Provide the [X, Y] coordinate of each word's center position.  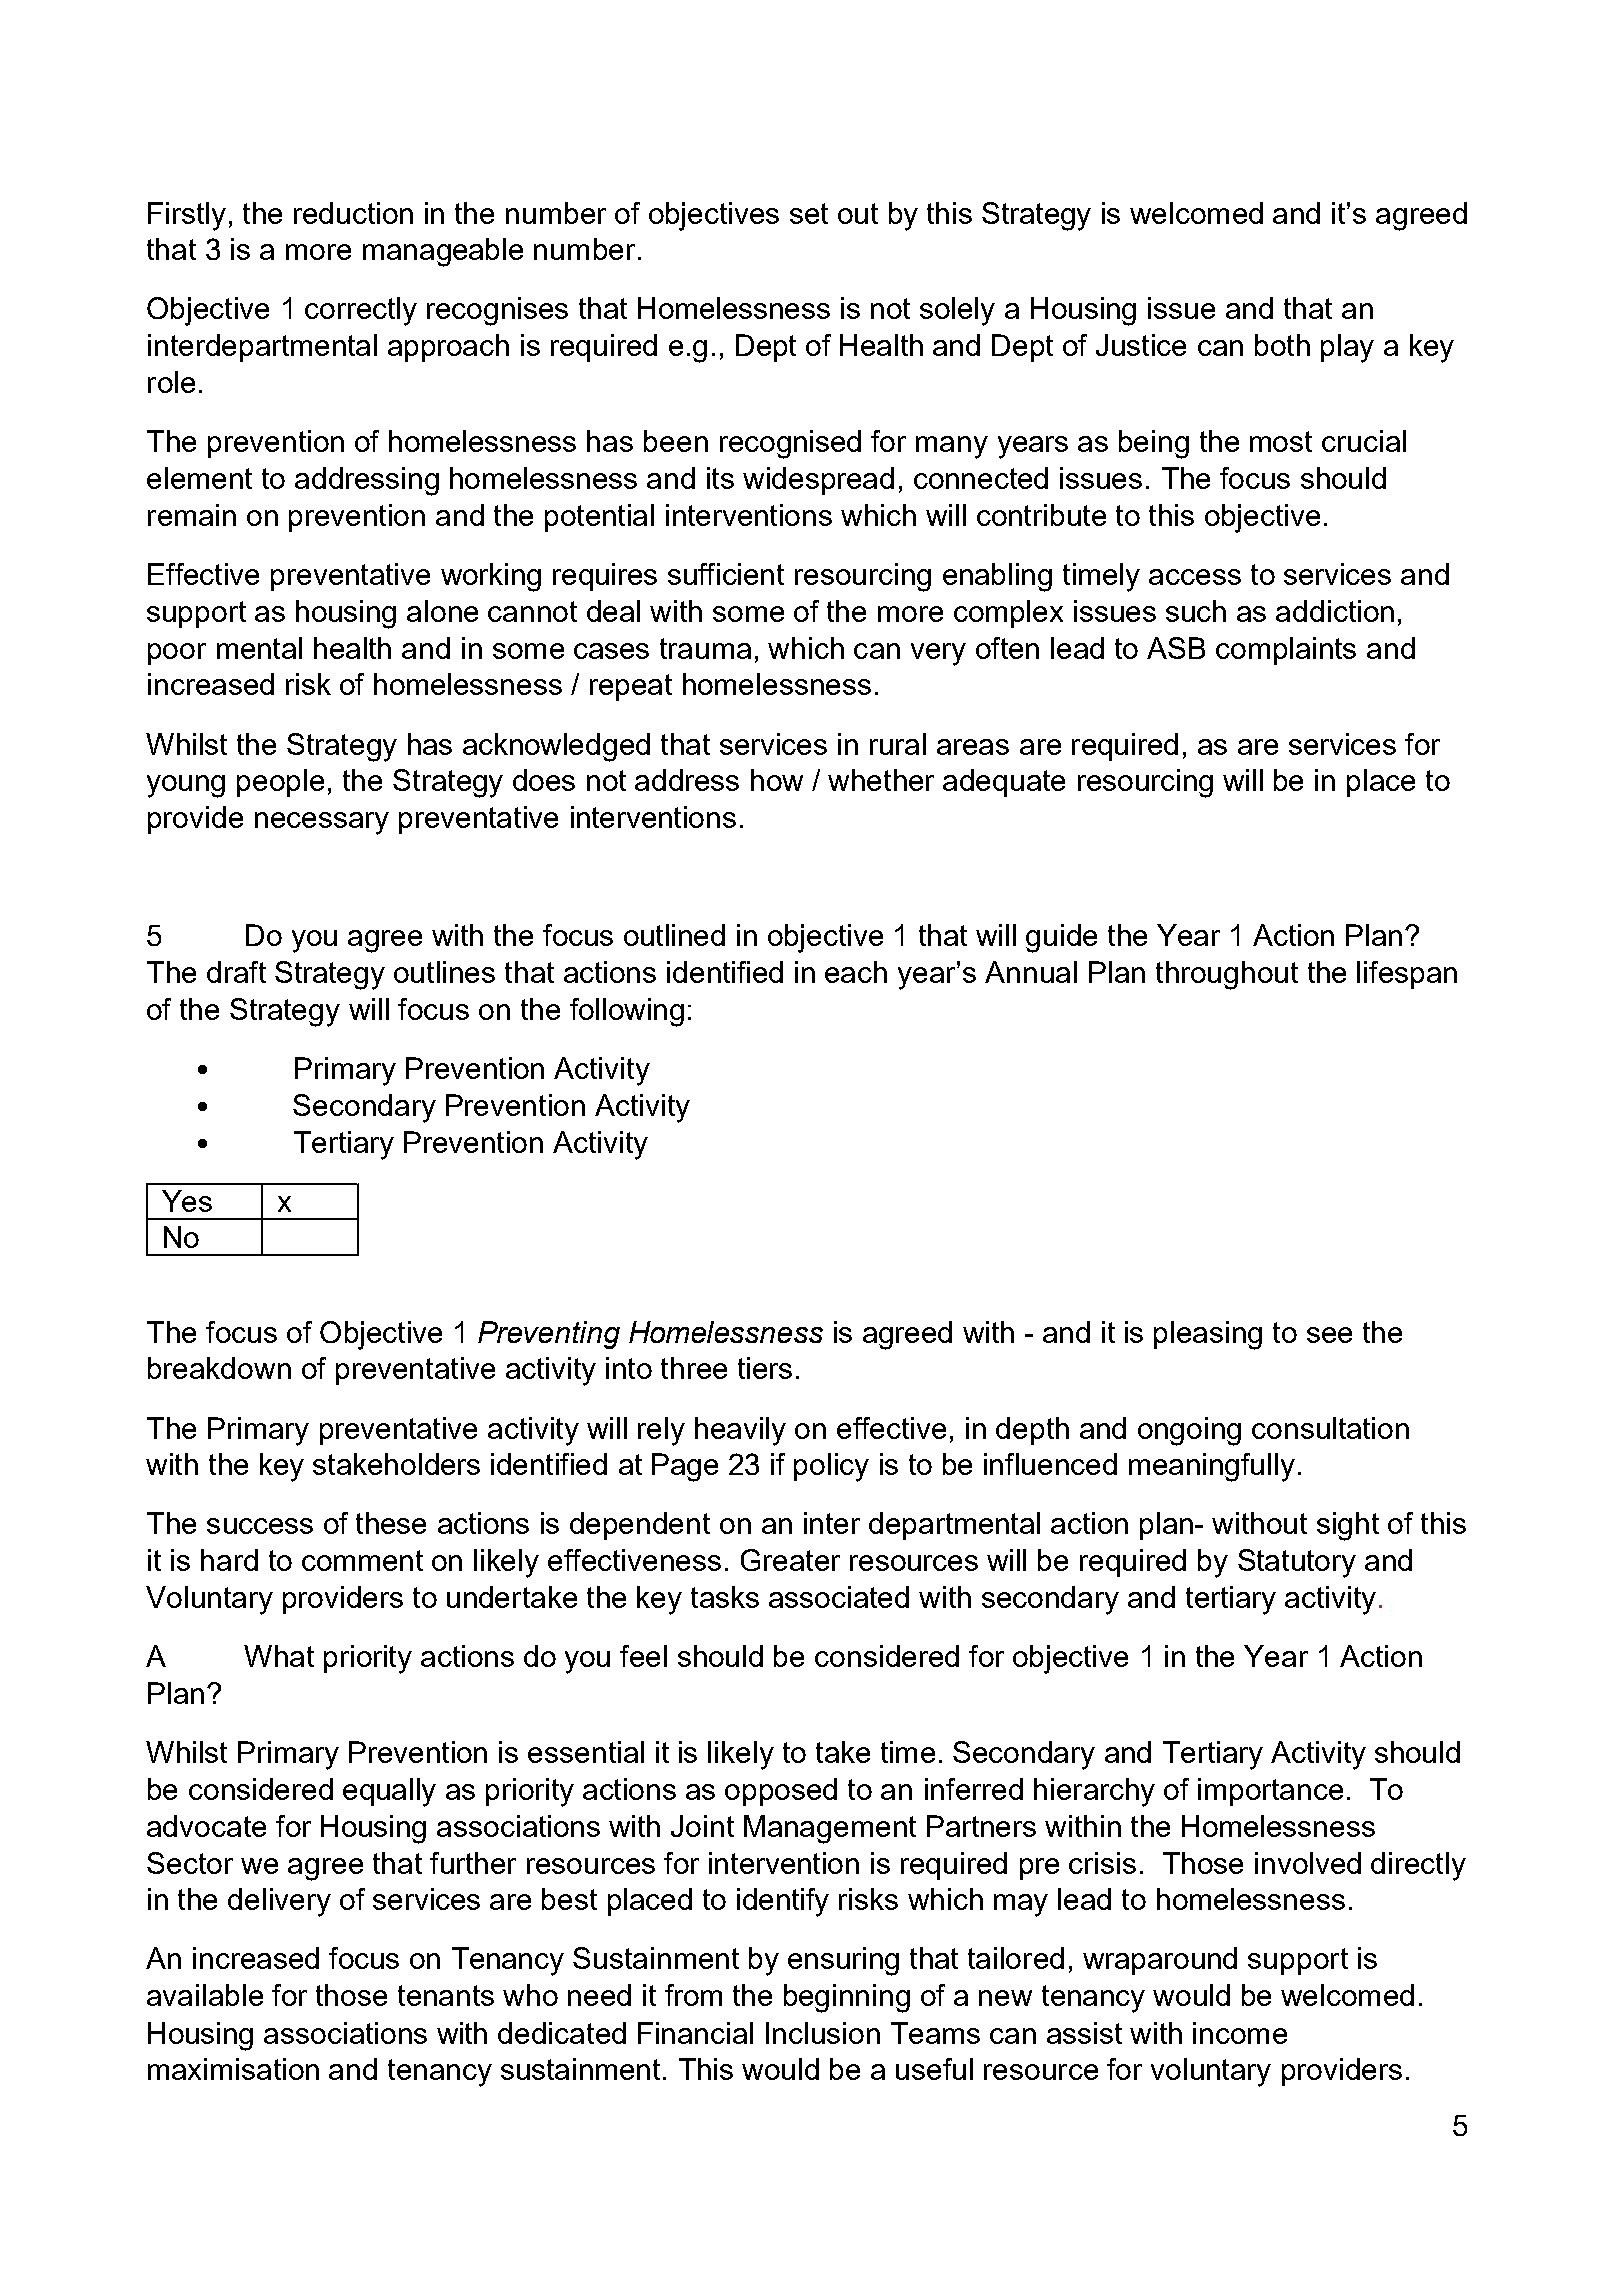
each [856, 972]
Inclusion [823, 2033]
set [809, 213]
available [205, 1995]
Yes [187, 1201]
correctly [361, 311]
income [1240, 2033]
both [1282, 345]
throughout [1227, 975]
